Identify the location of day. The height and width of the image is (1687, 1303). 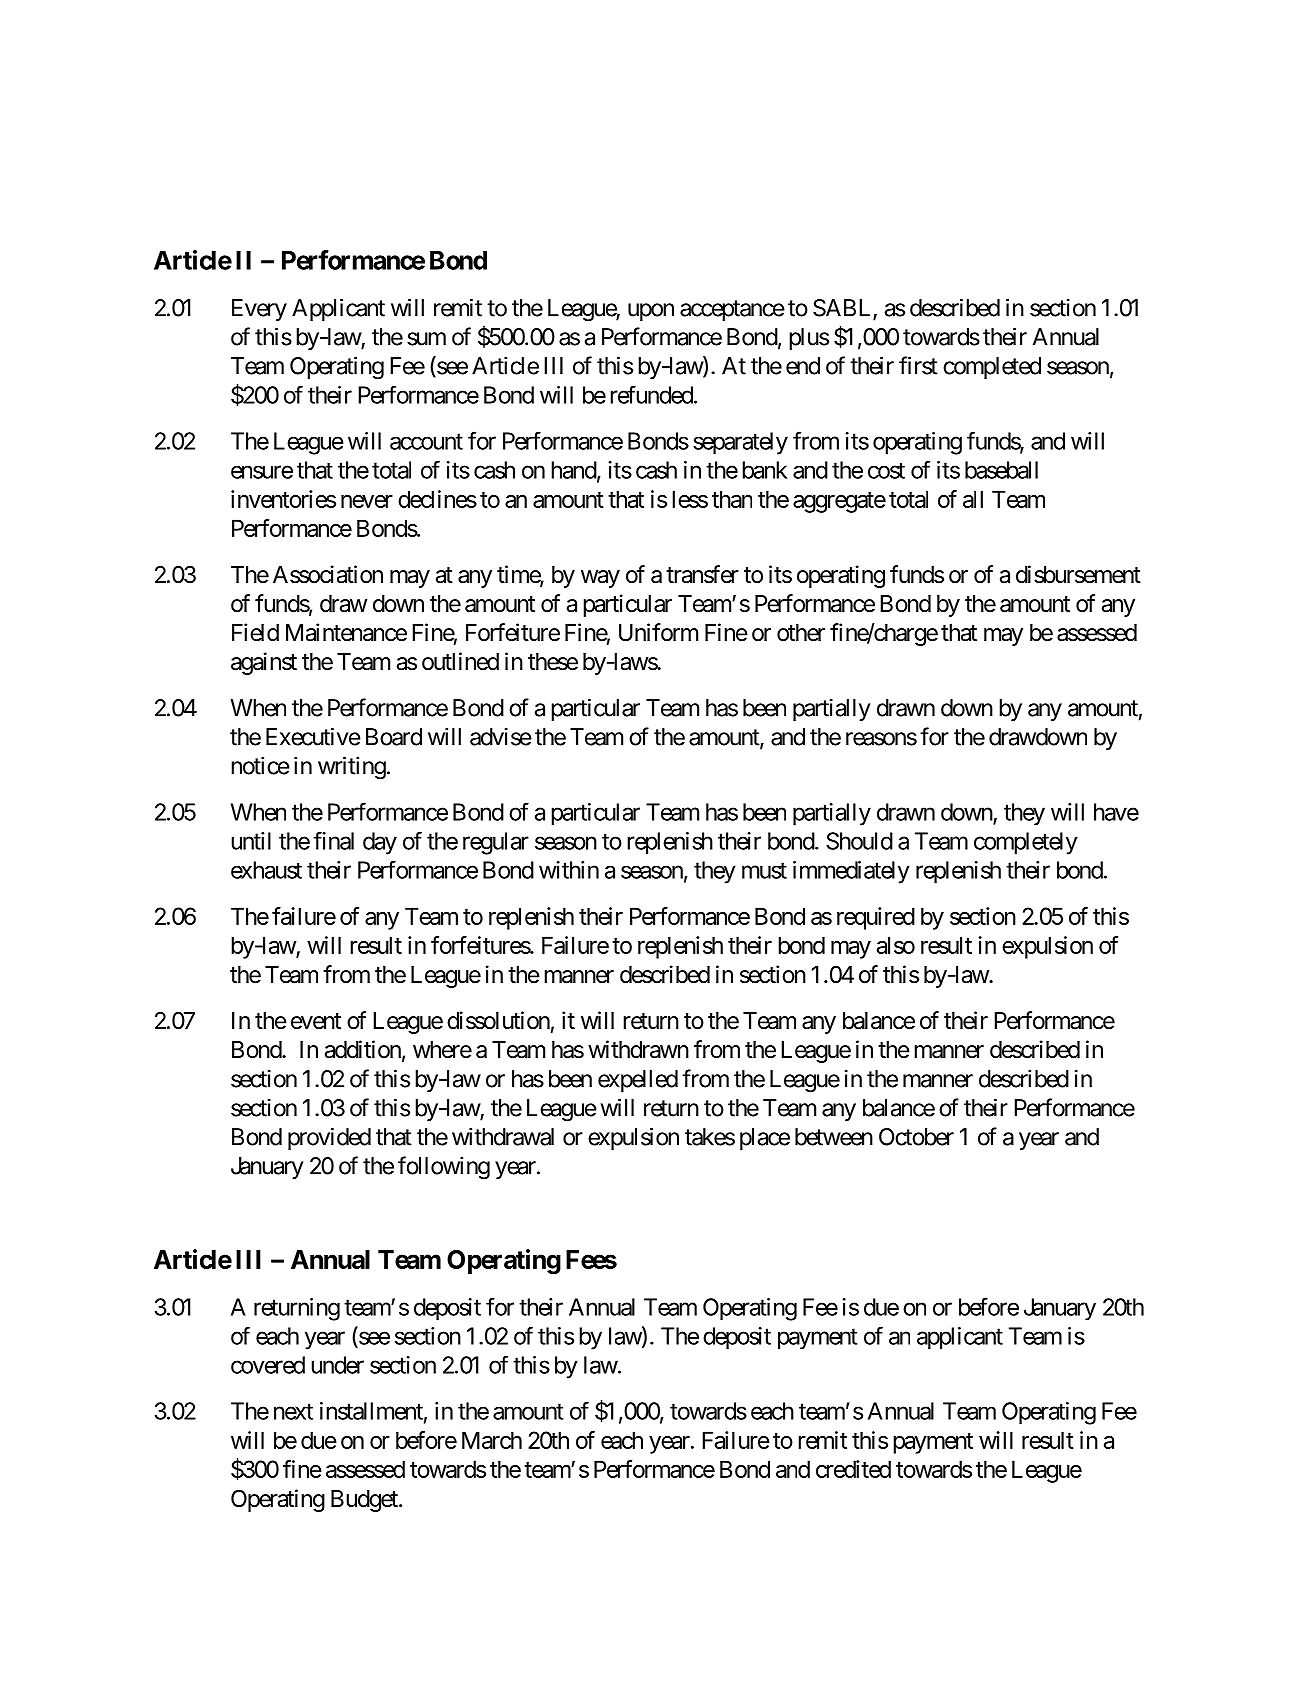
(380, 843).
